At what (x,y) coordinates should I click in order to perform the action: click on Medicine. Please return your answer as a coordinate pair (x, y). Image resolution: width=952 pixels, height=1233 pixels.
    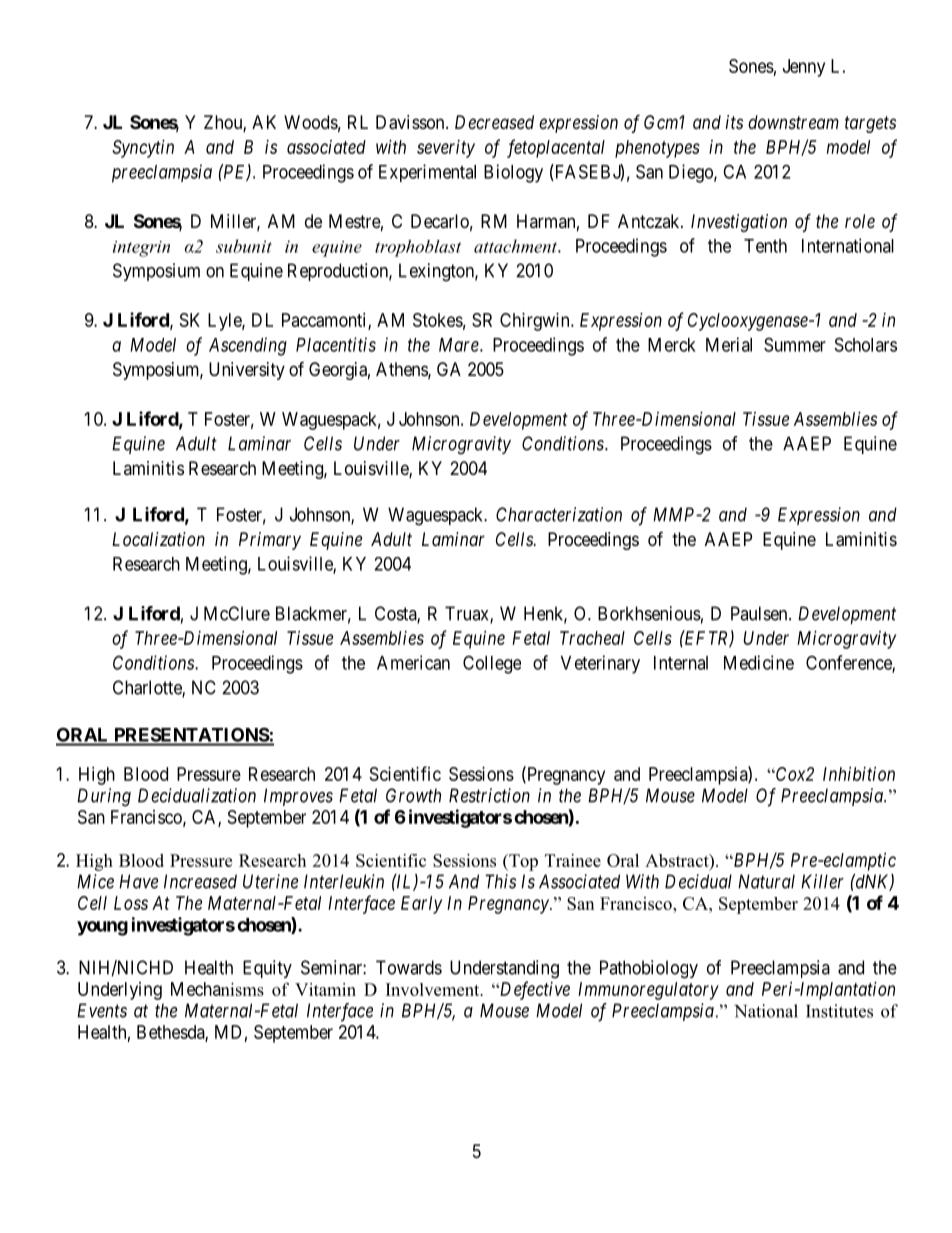
    Looking at the image, I should click on (759, 662).
